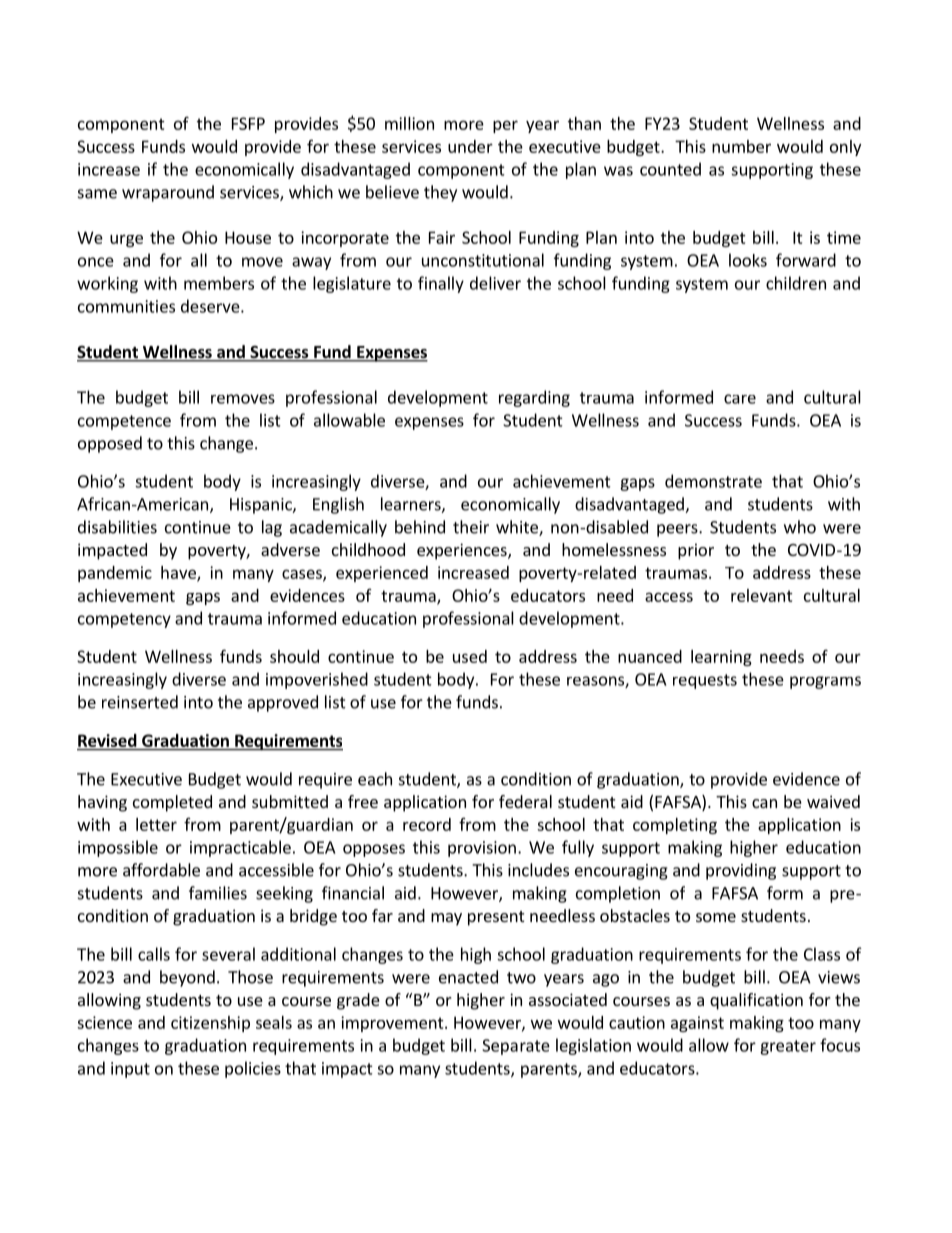 This screenshot has height=1233, width=952. What do you see at coordinates (741, 146) in the screenshot?
I see `number` at bounding box center [741, 146].
